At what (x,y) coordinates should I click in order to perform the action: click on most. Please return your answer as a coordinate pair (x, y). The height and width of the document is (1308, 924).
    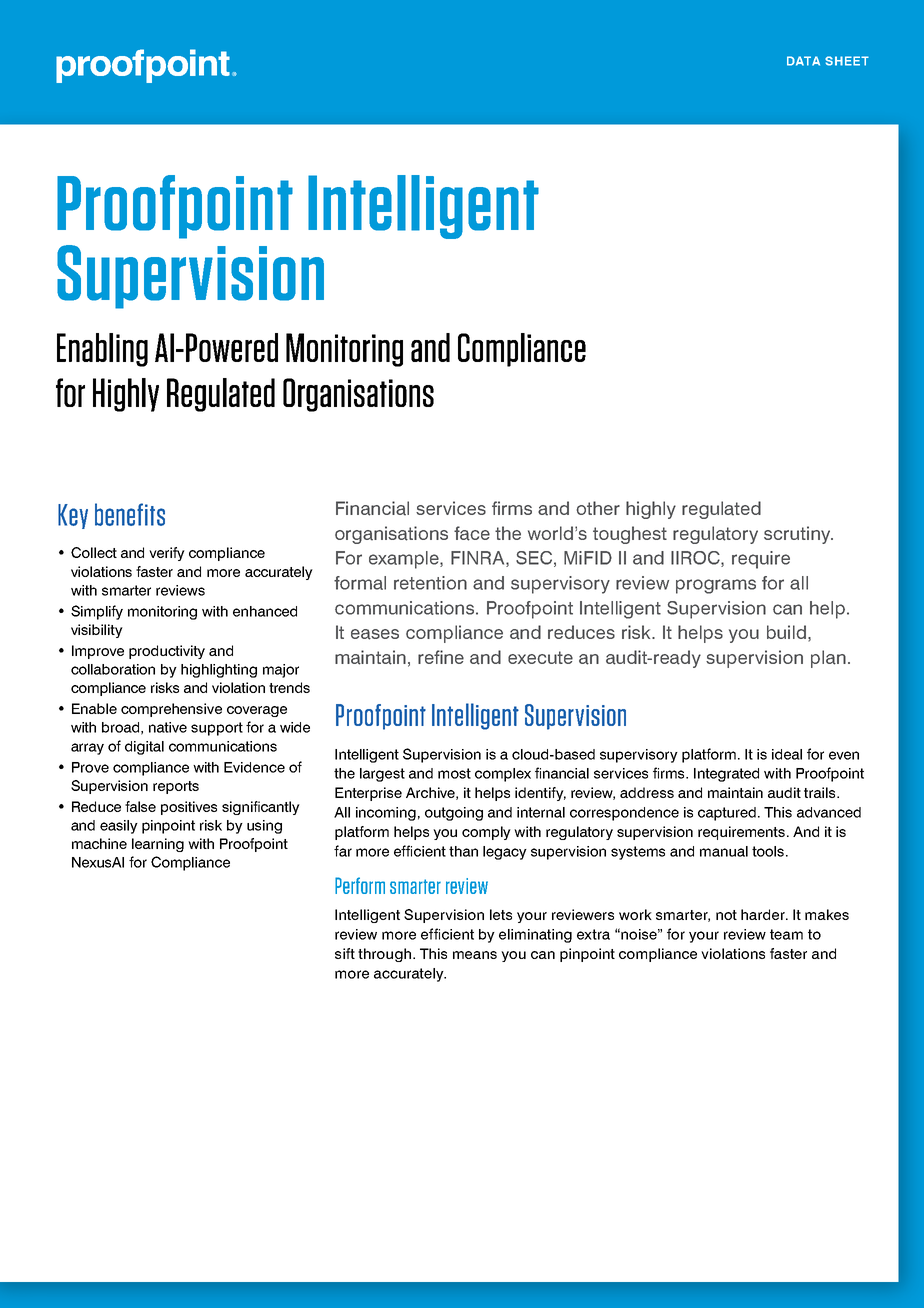
    Looking at the image, I should click on (454, 773).
